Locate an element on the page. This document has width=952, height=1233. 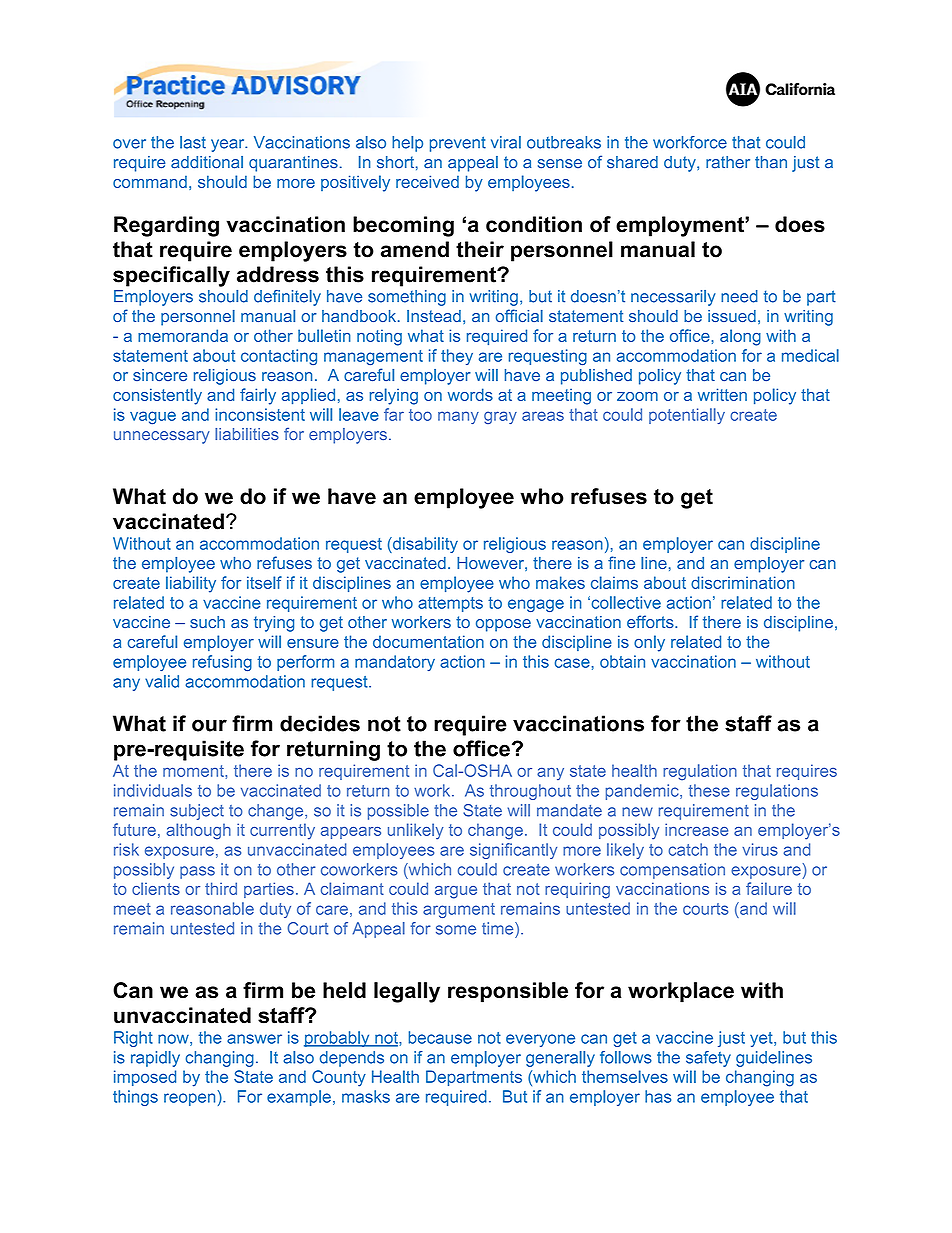
prevent is located at coordinates (458, 144).
